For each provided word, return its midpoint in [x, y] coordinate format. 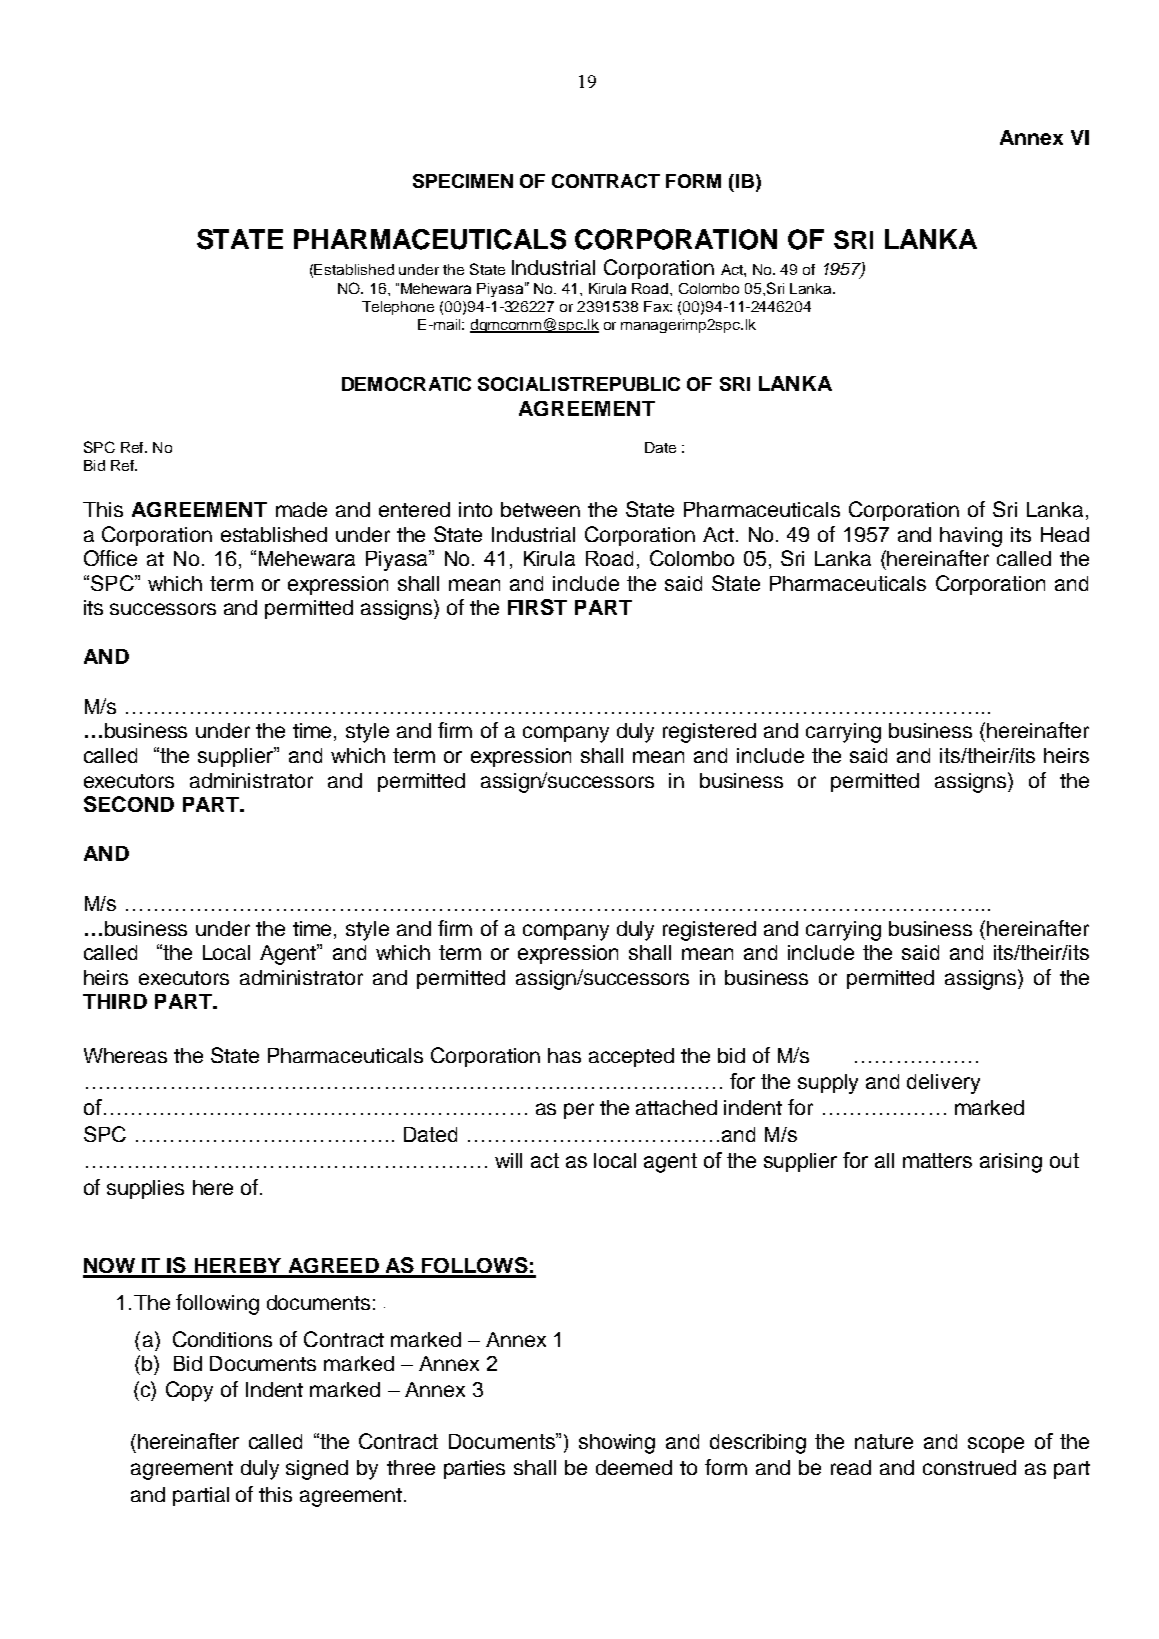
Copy [189, 1391]
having [971, 537]
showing [617, 1444]
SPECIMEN [463, 181]
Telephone [398, 308]
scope [996, 1445]
